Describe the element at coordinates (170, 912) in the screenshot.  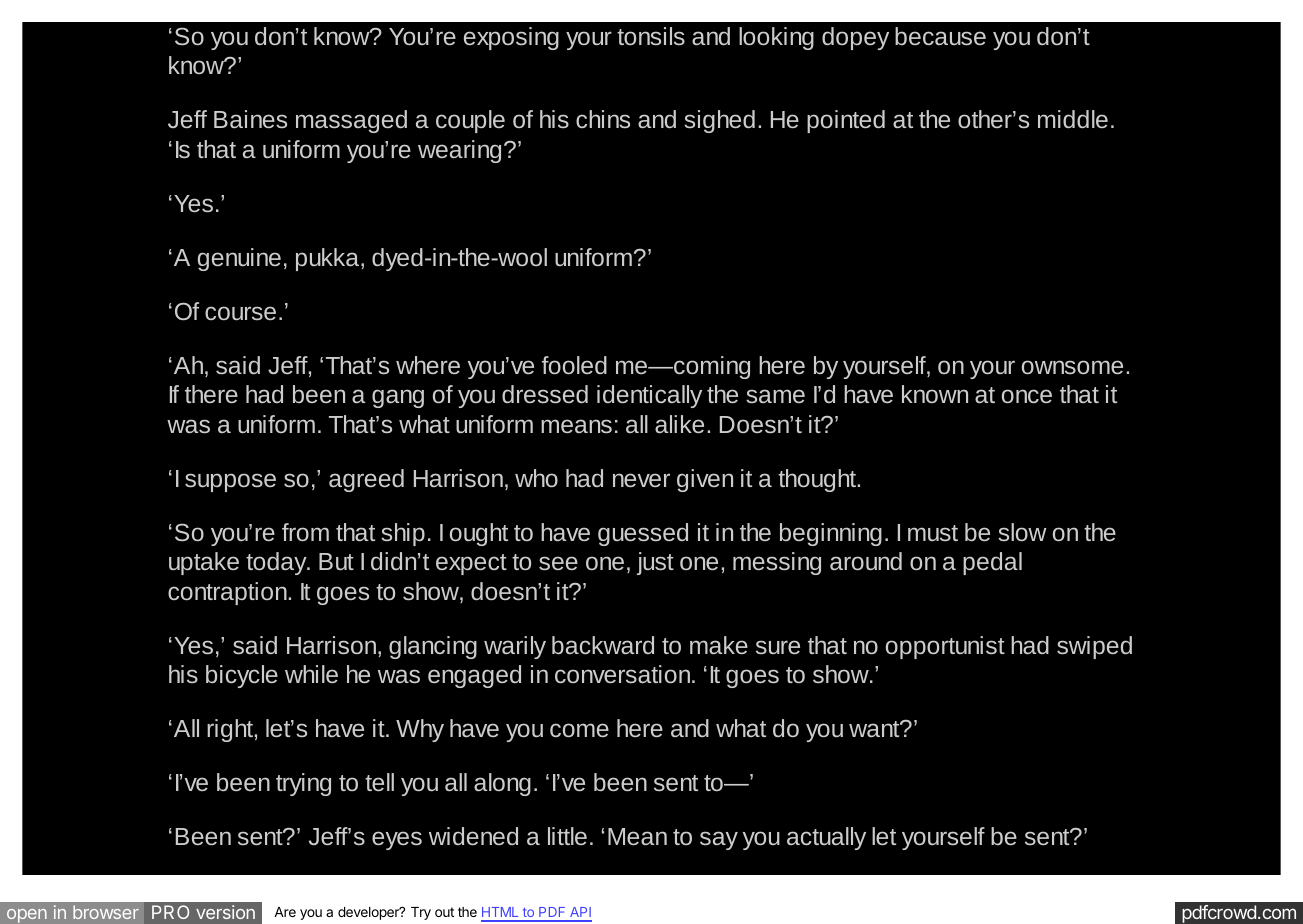
I see `PRO` at that location.
